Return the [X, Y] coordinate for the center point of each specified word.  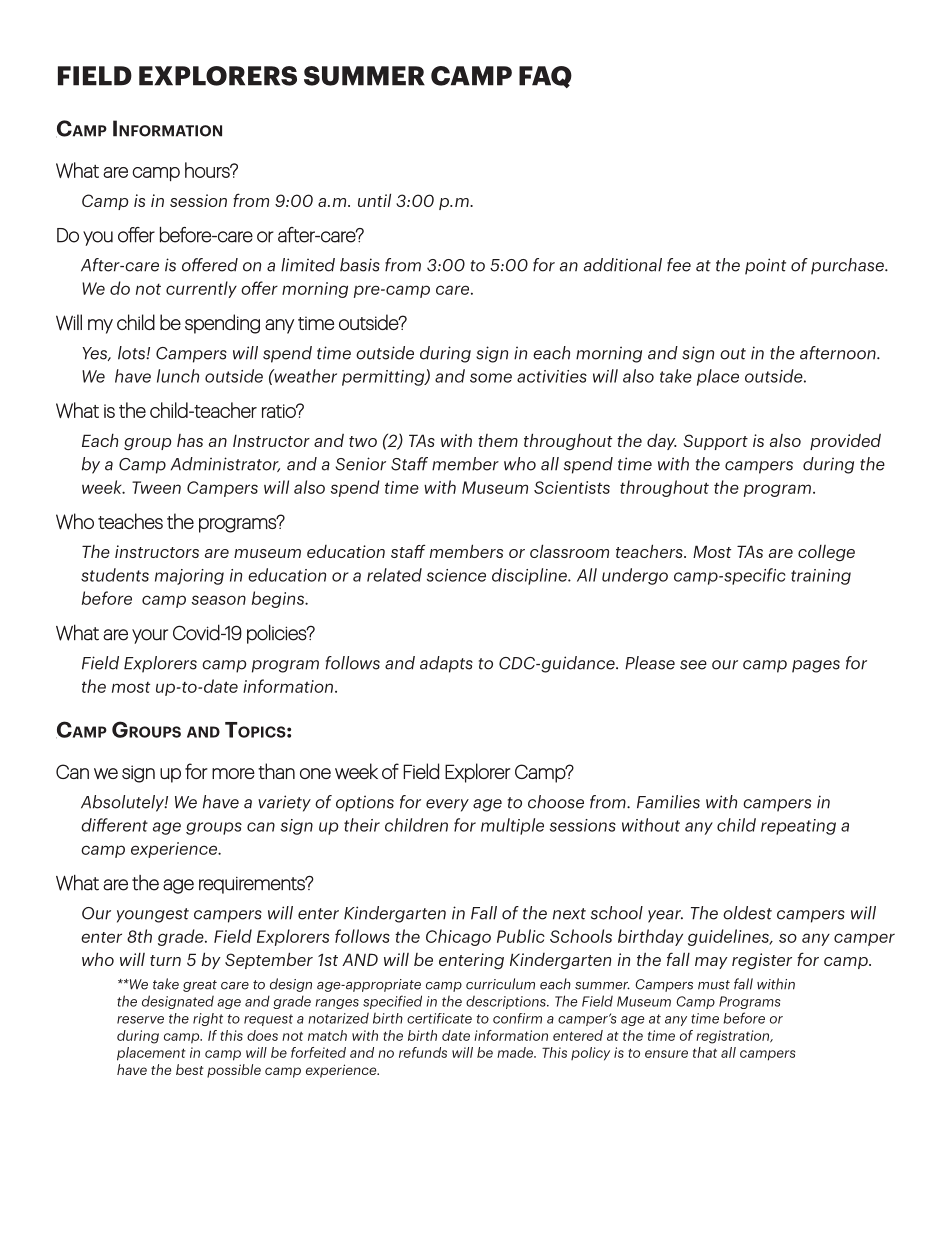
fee [679, 265]
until [374, 200]
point [765, 266]
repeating [798, 827]
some [491, 378]
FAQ [545, 77]
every [447, 805]
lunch [178, 376]
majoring [189, 577]
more [233, 773]
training [821, 577]
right [208, 1019]
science [456, 575]
